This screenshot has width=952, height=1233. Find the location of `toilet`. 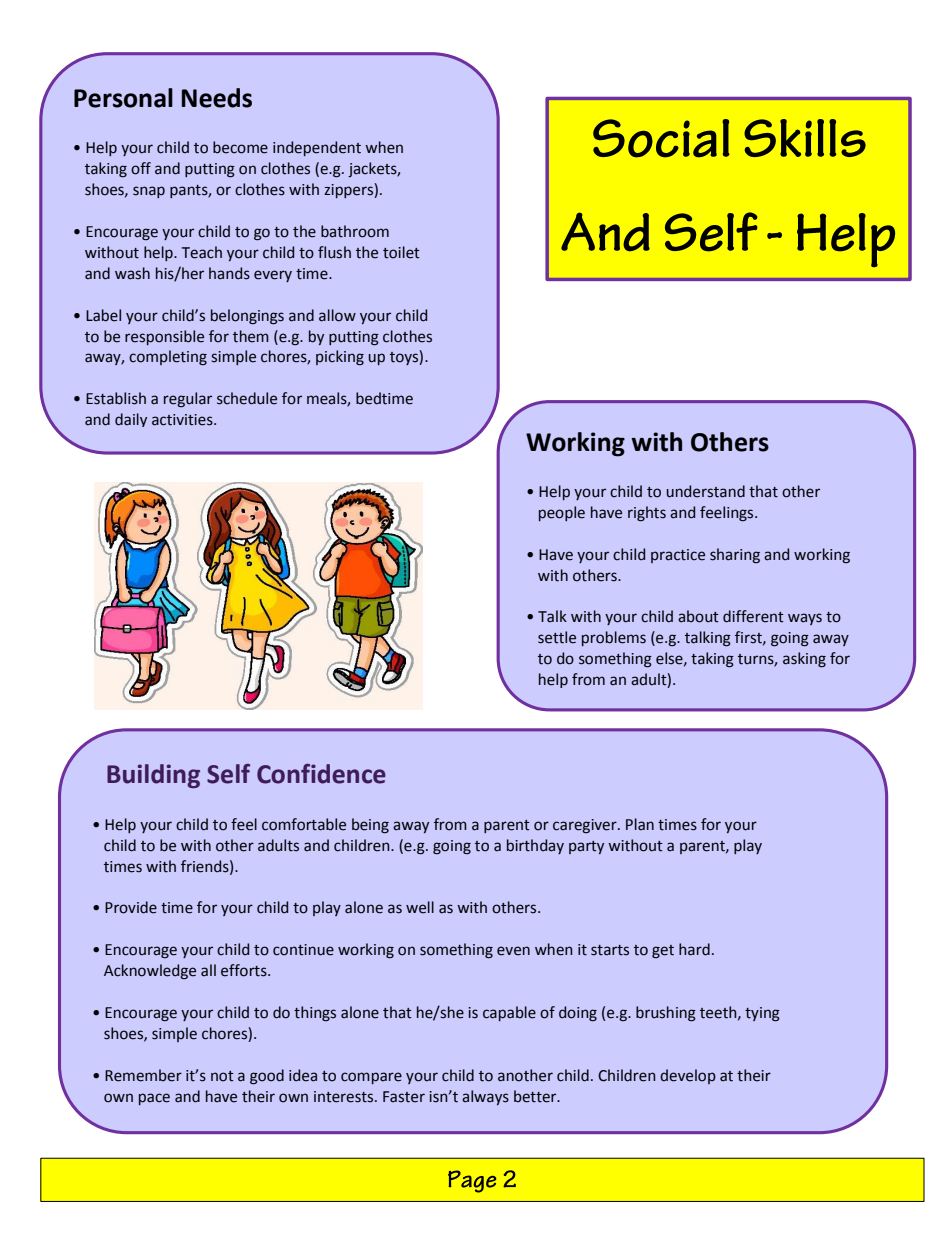

toilet is located at coordinates (401, 252).
